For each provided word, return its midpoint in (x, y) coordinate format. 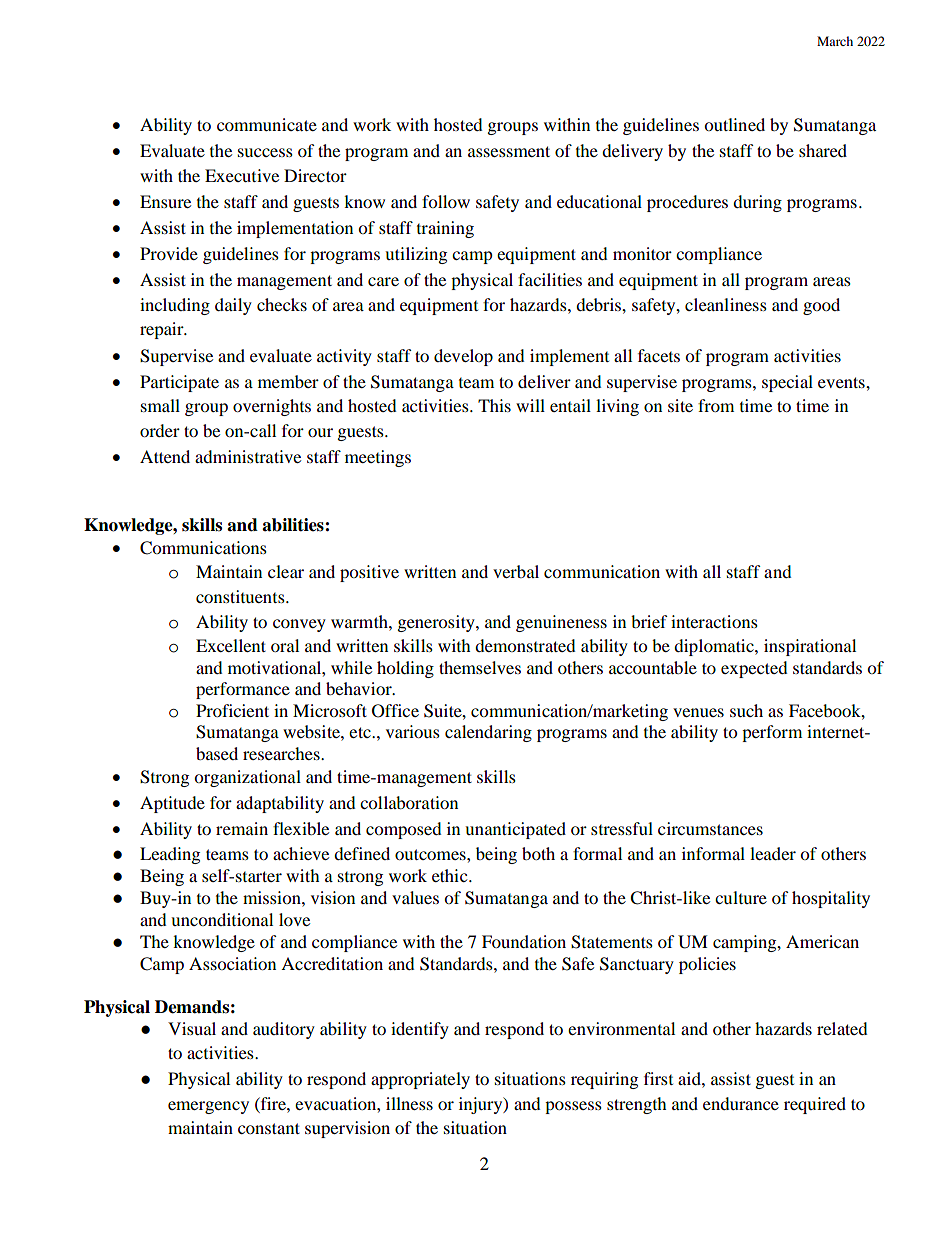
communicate (267, 124)
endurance (741, 1103)
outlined (734, 124)
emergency (208, 1107)
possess (573, 1107)
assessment (509, 151)
